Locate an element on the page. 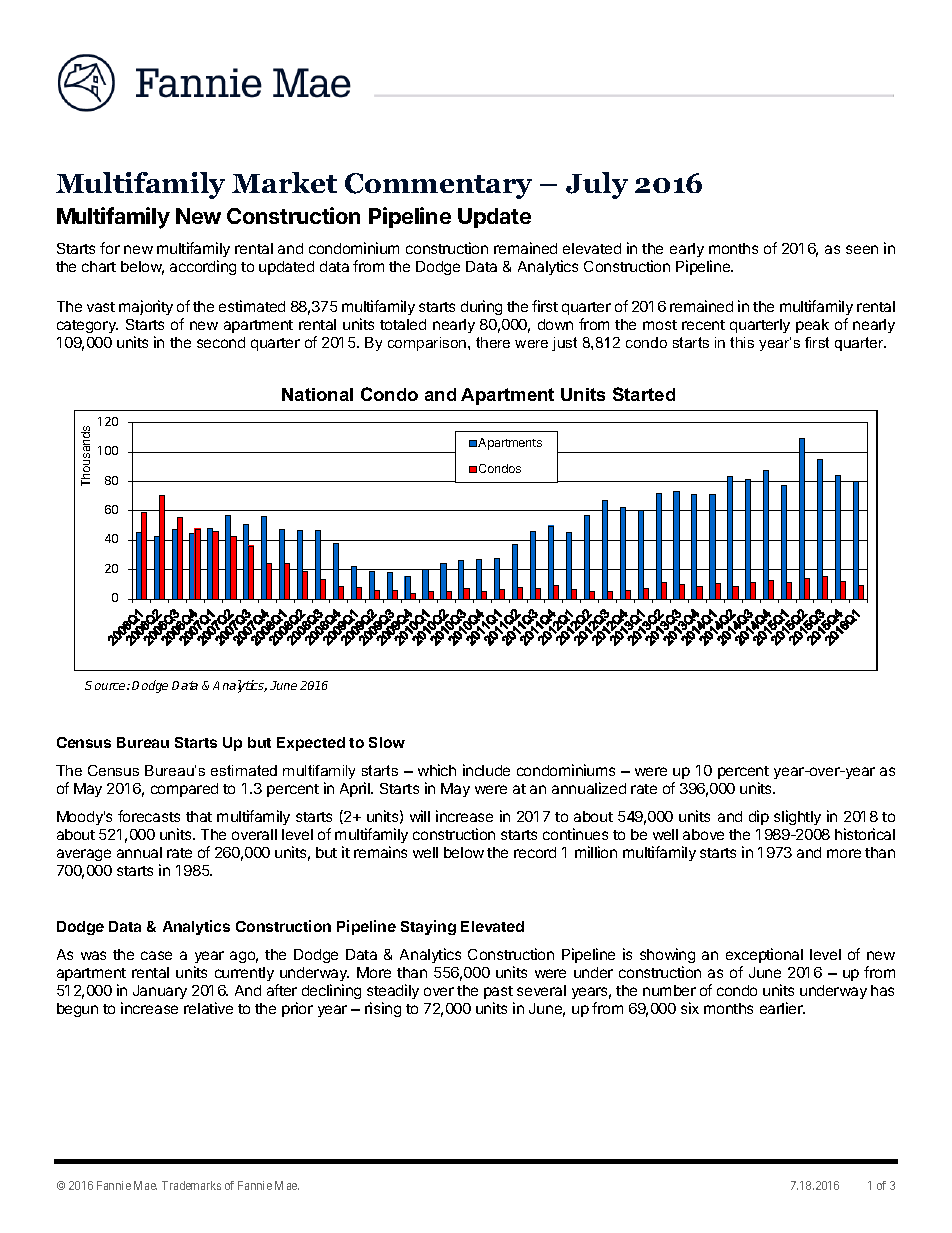  Commentary is located at coordinates (438, 186).
